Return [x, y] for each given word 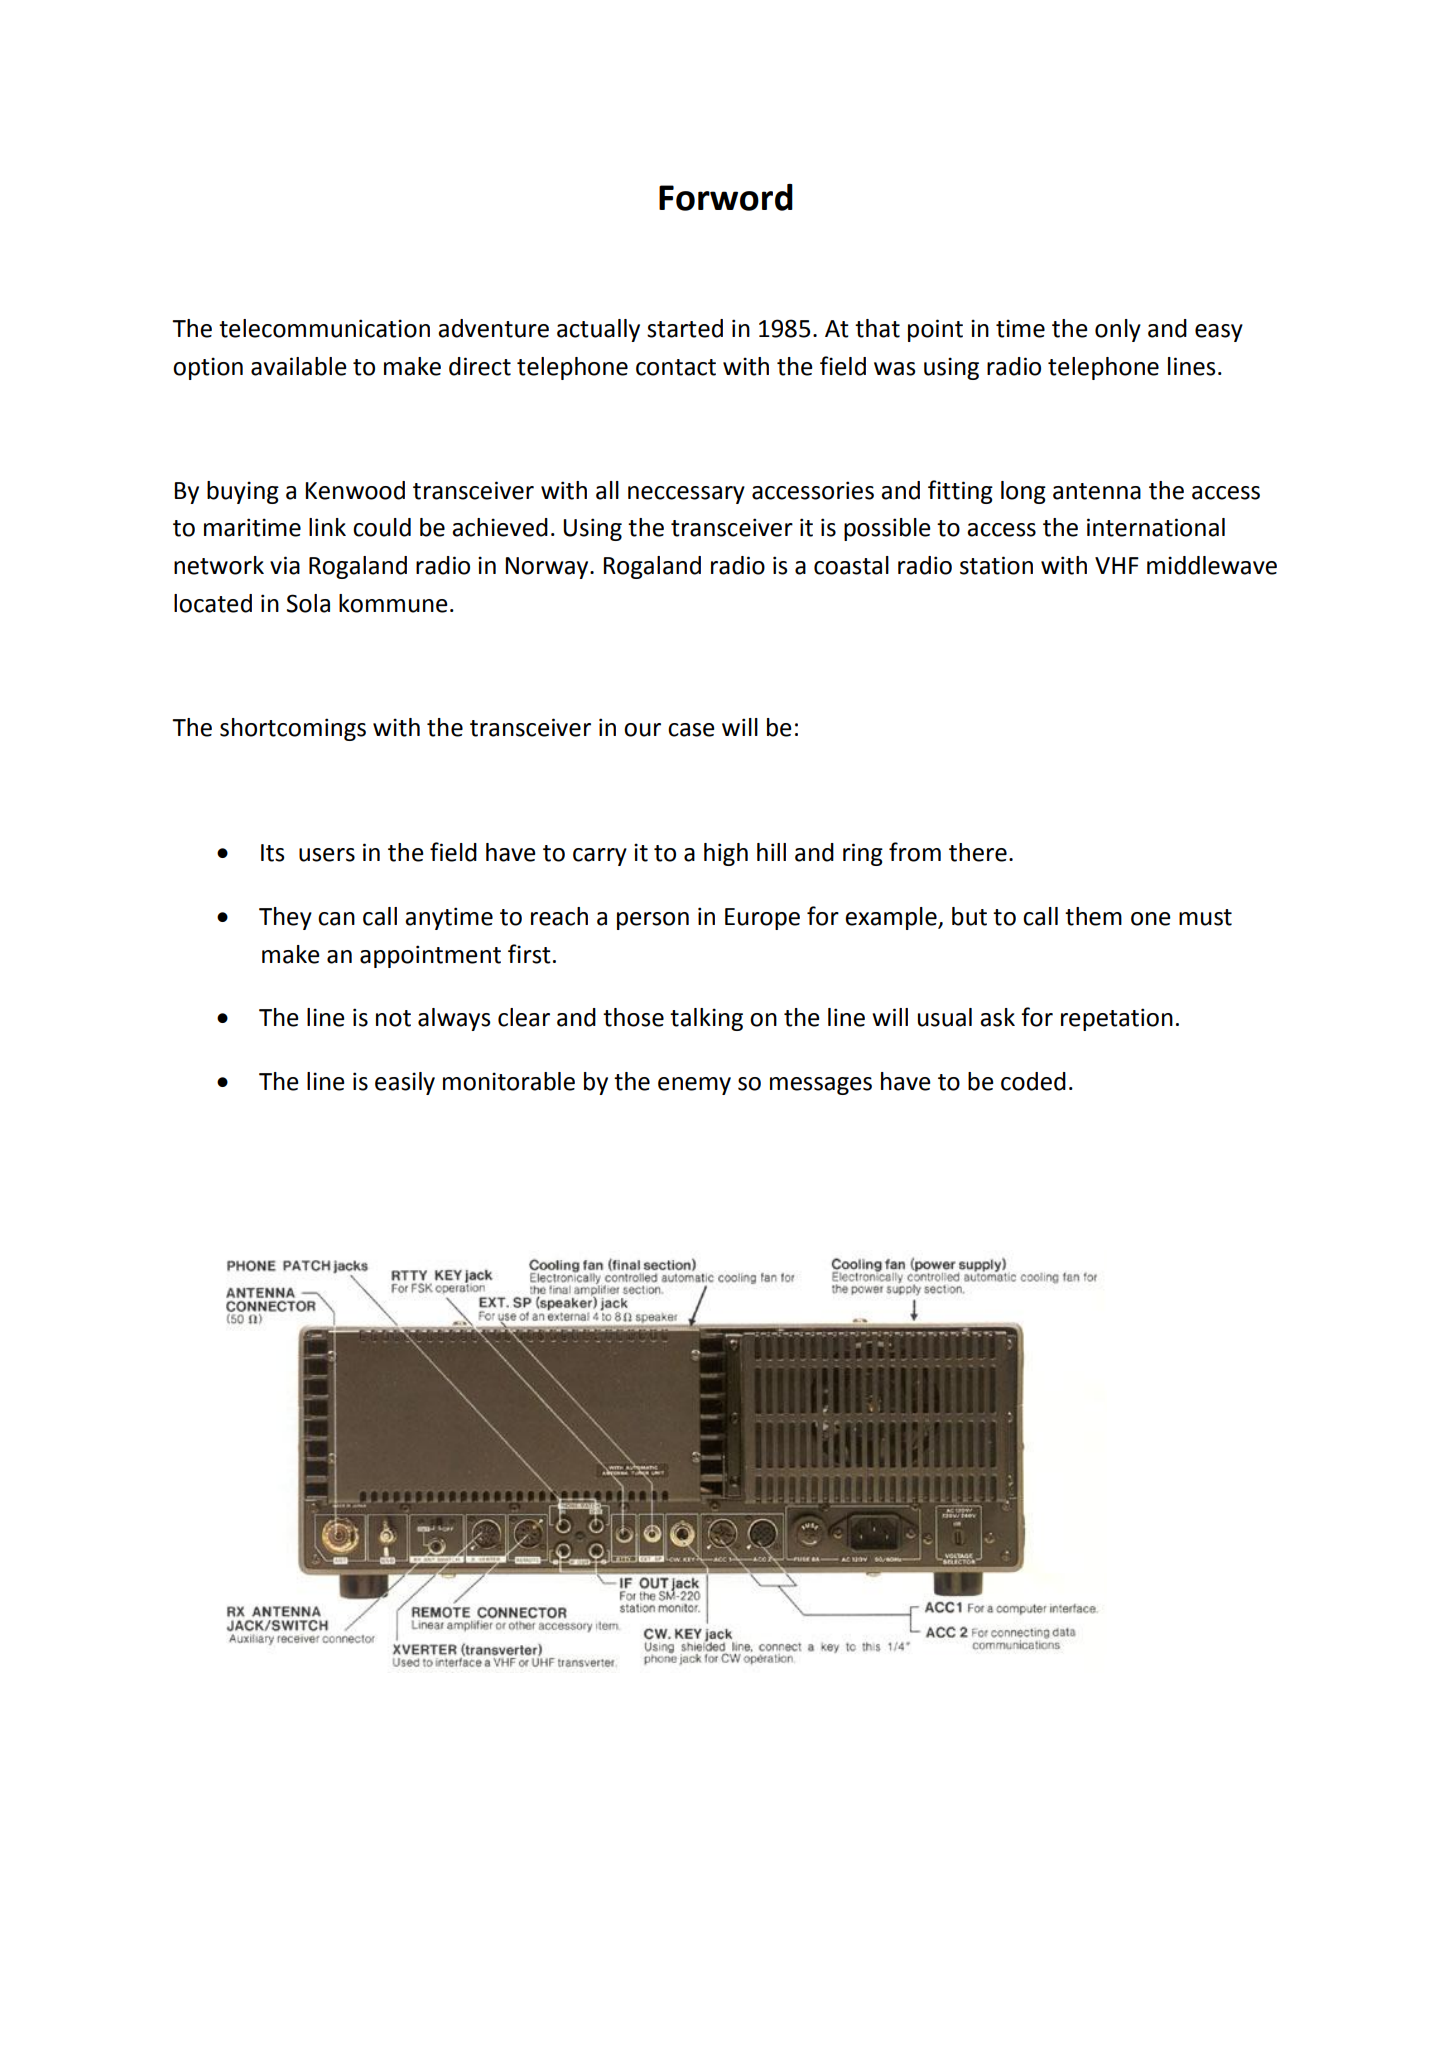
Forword [726, 197]
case [691, 730]
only [1118, 330]
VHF [1117, 565]
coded [1033, 1081]
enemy [694, 1086]
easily [405, 1083]
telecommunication [324, 328]
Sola [308, 603]
